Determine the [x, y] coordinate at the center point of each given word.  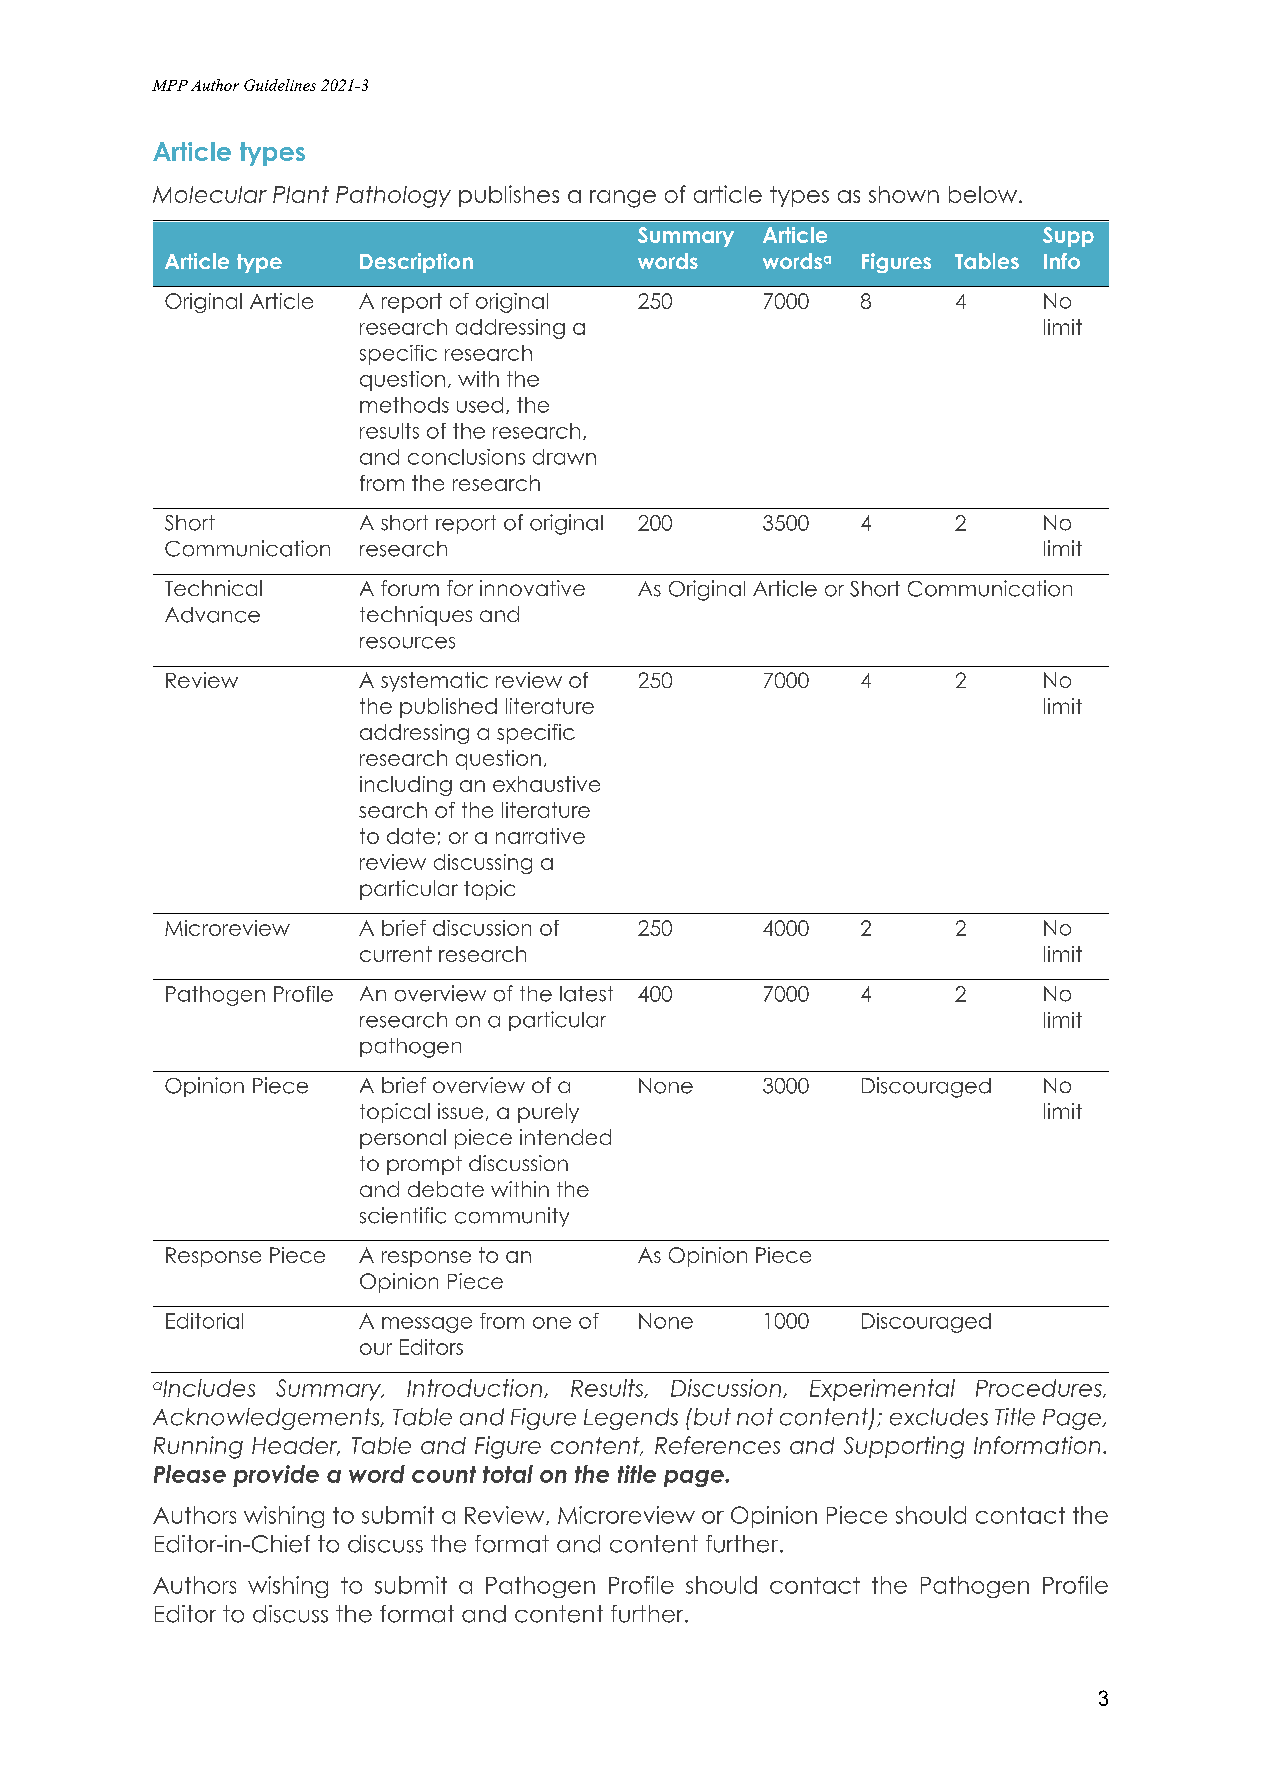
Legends [631, 1419]
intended [565, 1137]
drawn [564, 457]
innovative [532, 588]
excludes [939, 1417]
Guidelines [280, 85]
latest [586, 994]
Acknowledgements [267, 1419]
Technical [213, 588]
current [396, 954]
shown [904, 194]
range [623, 199]
